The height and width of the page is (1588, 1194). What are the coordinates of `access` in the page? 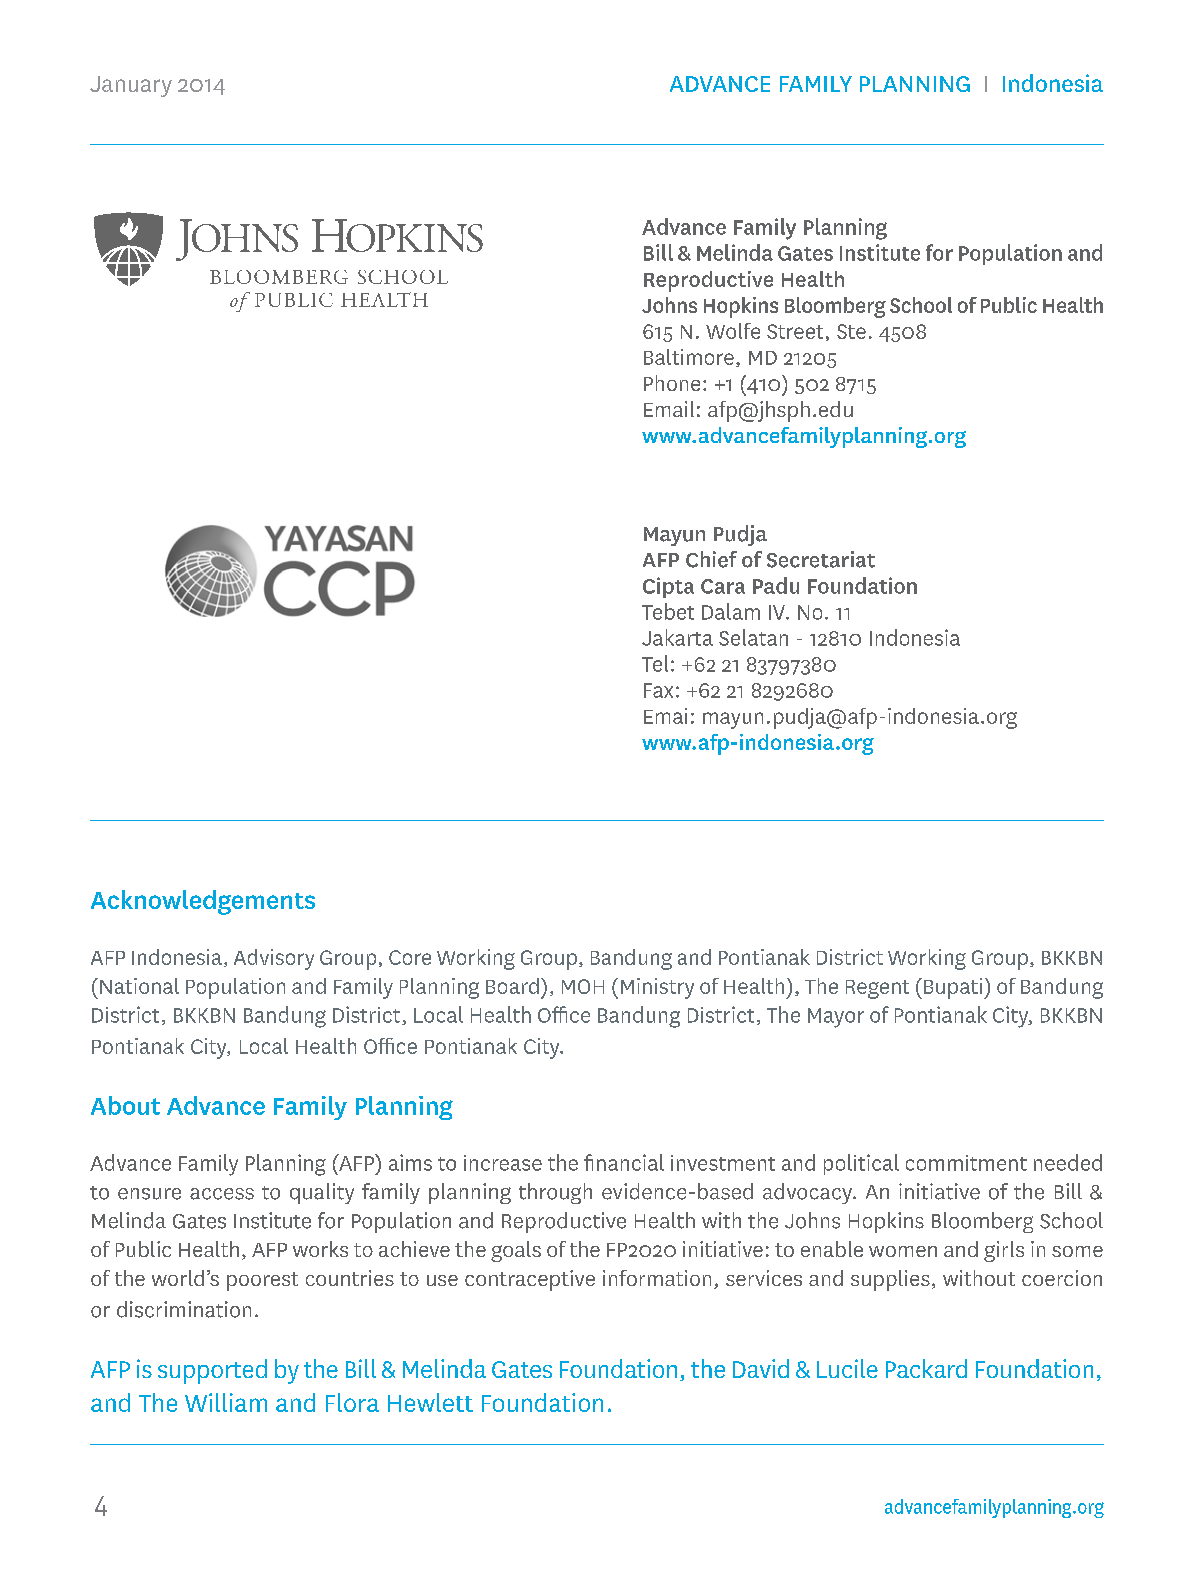 It's located at (222, 1194).
